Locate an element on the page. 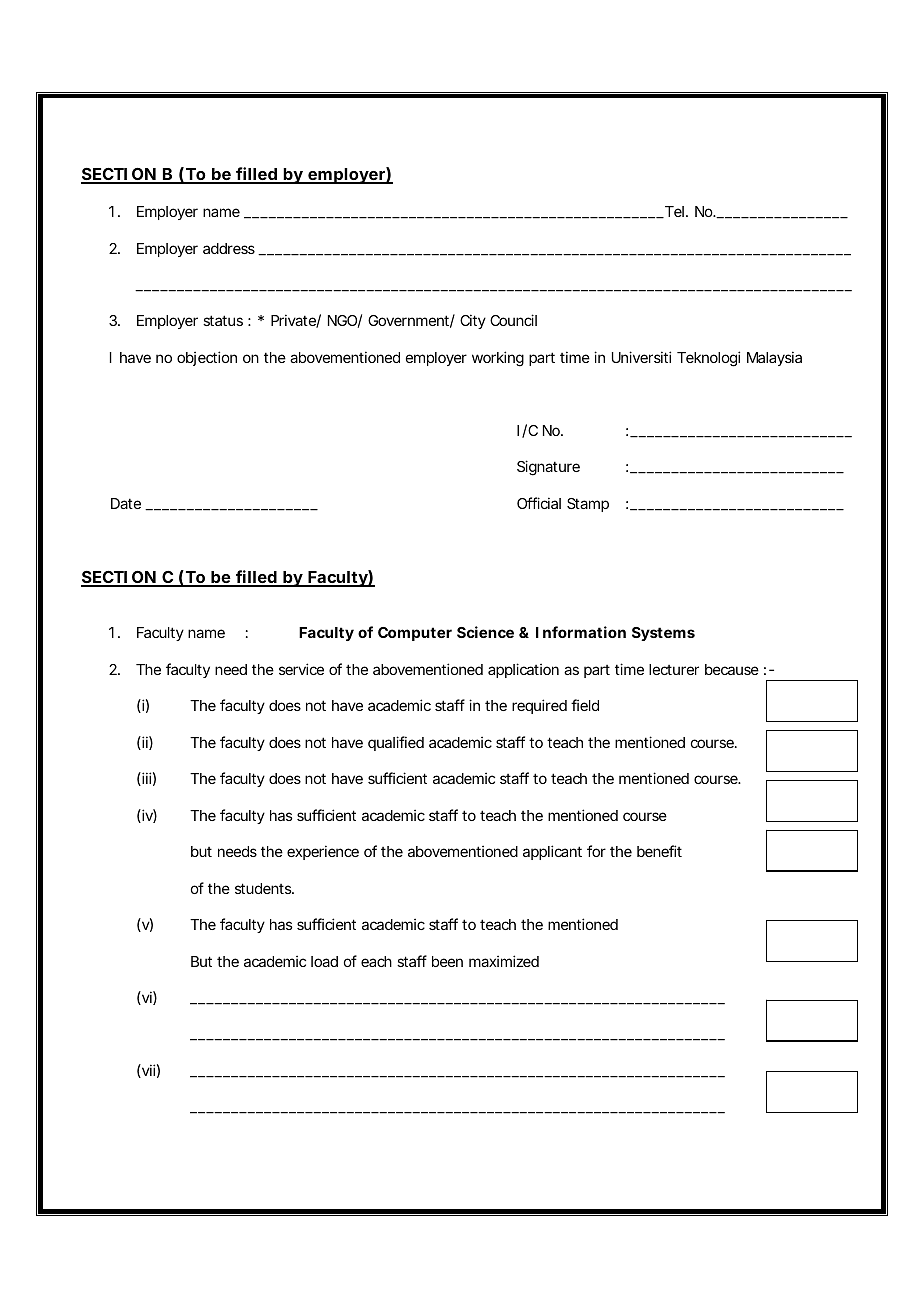 This document has height=1308, width=924. City is located at coordinates (473, 321).
